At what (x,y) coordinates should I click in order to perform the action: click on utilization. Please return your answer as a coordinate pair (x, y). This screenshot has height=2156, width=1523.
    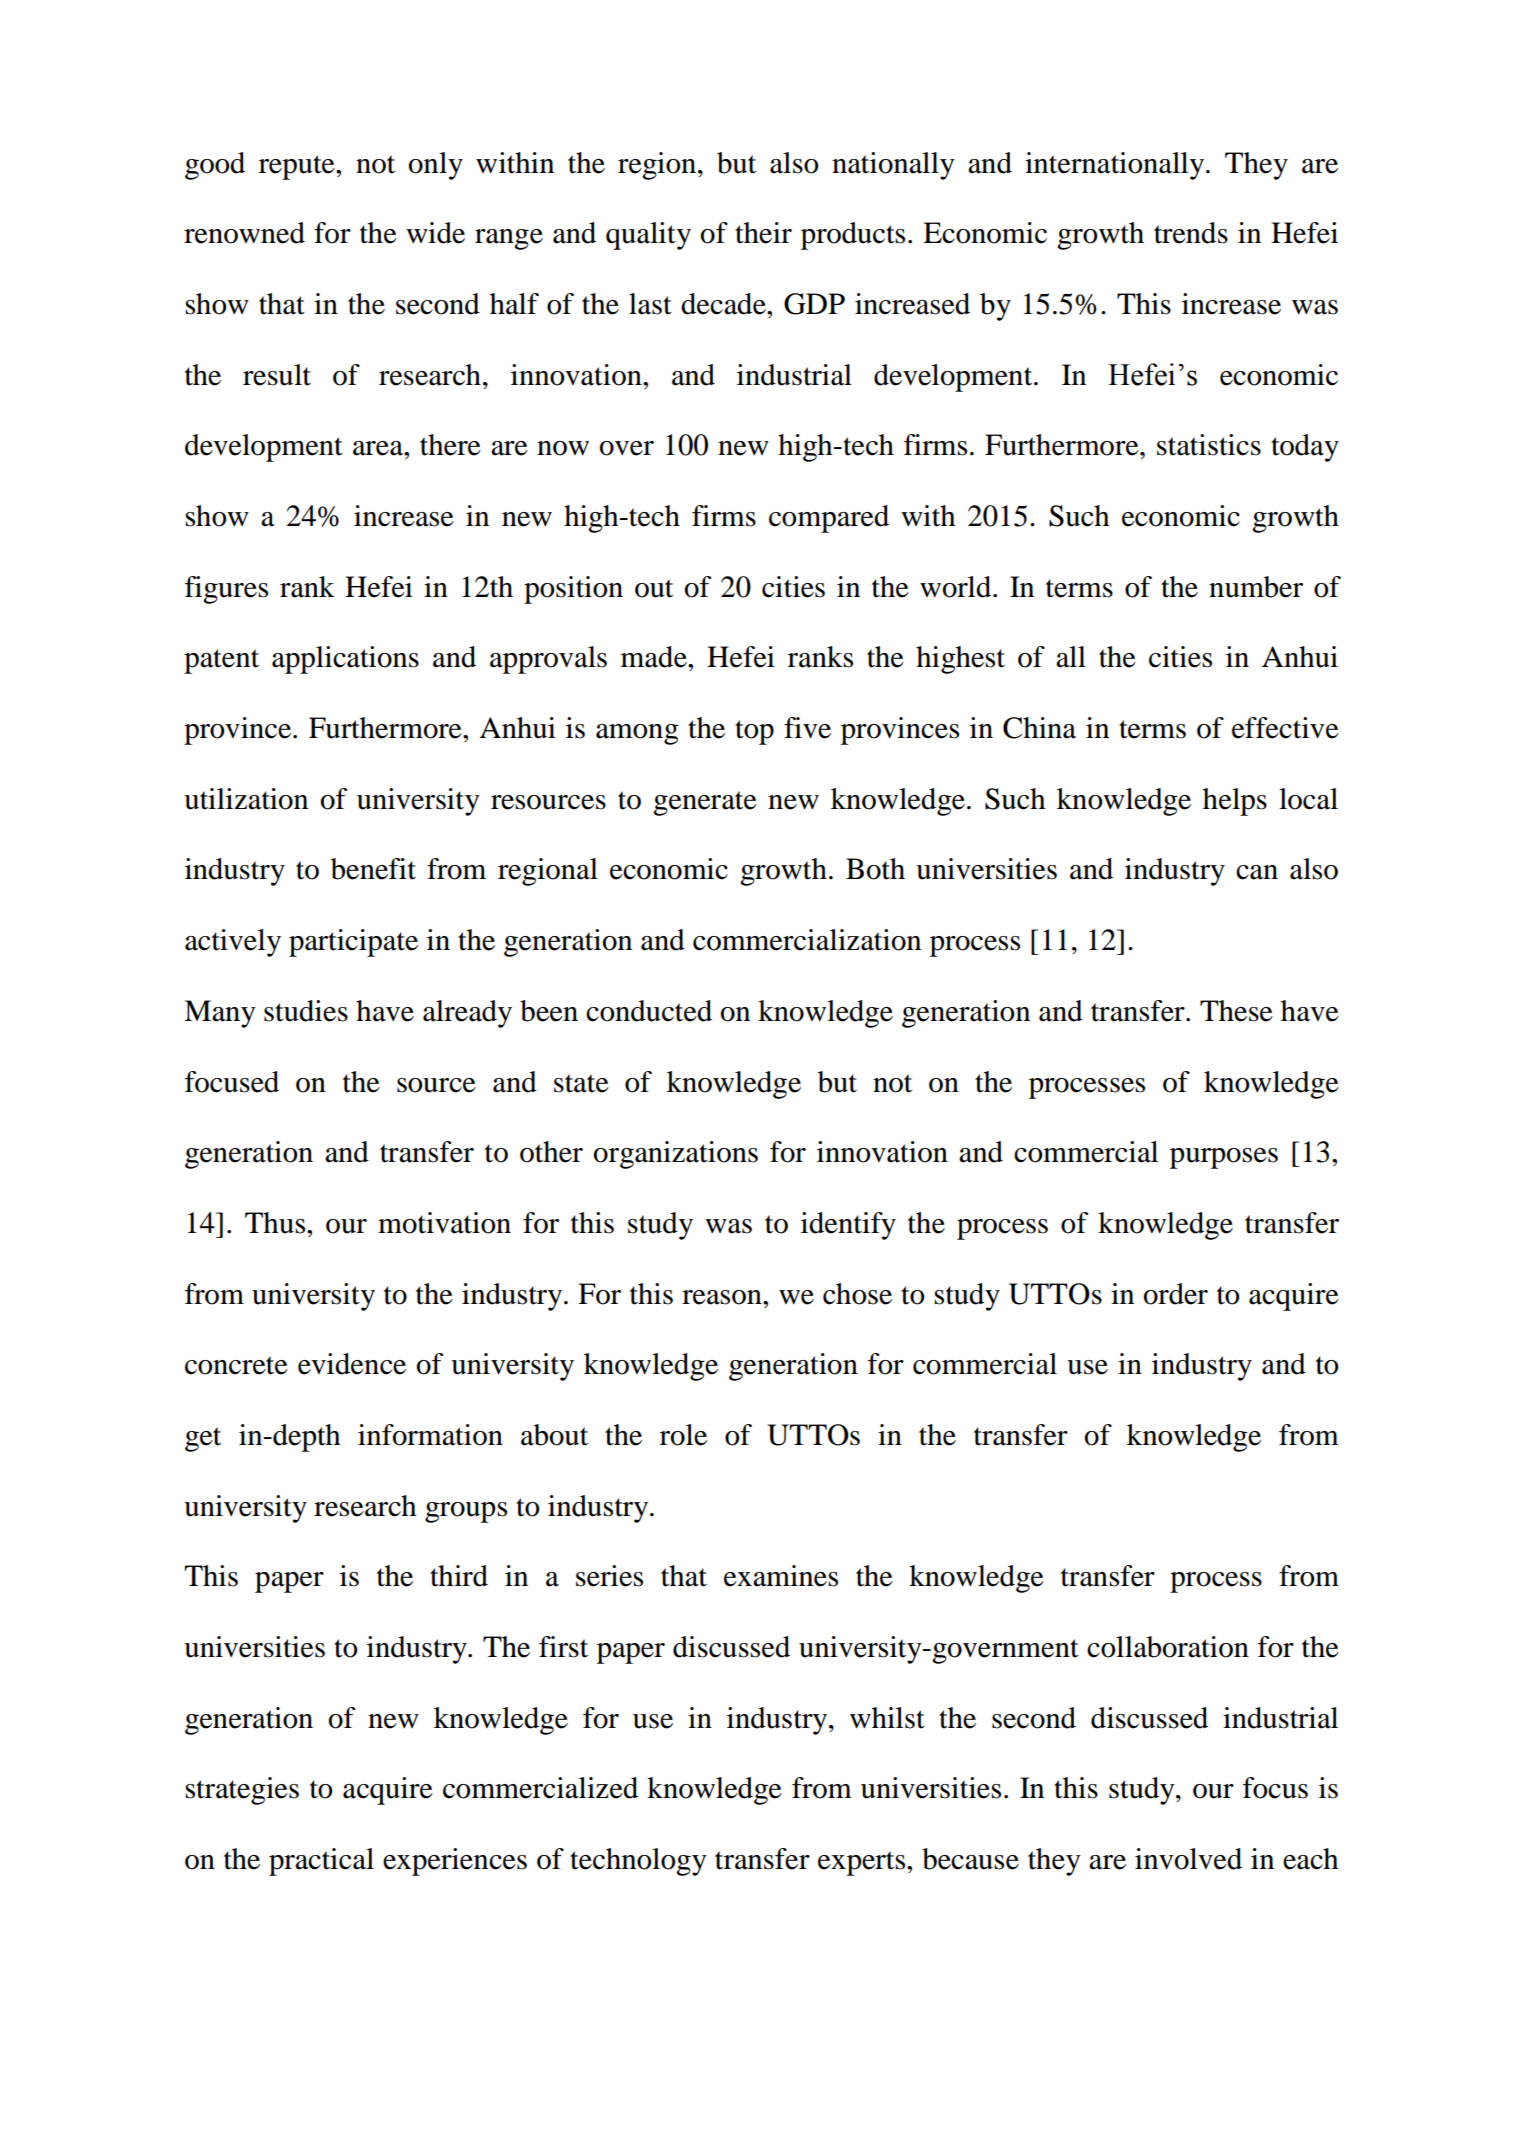
    Looking at the image, I should click on (246, 799).
